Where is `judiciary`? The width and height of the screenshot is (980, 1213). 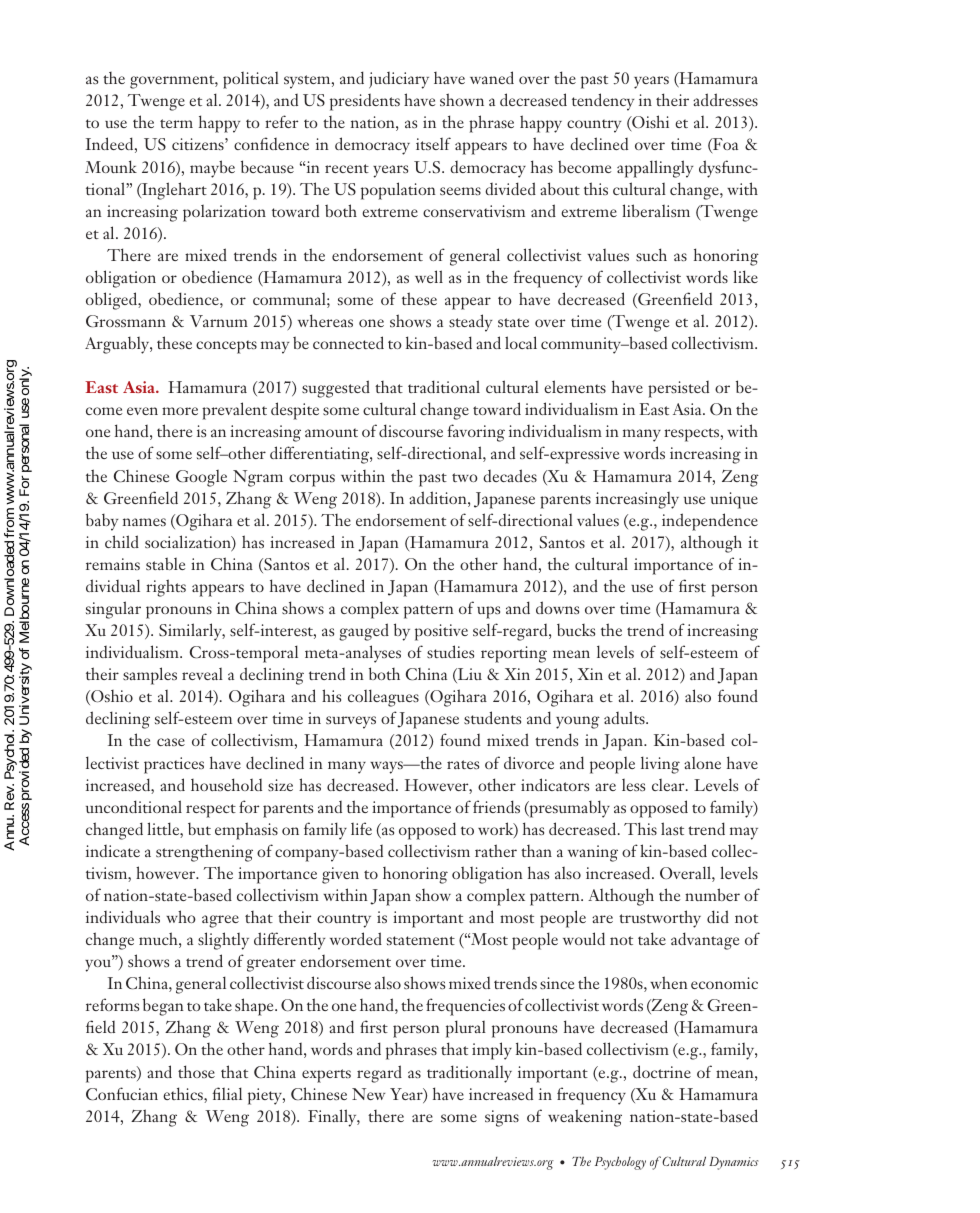
judiciary is located at coordinates (399, 80).
